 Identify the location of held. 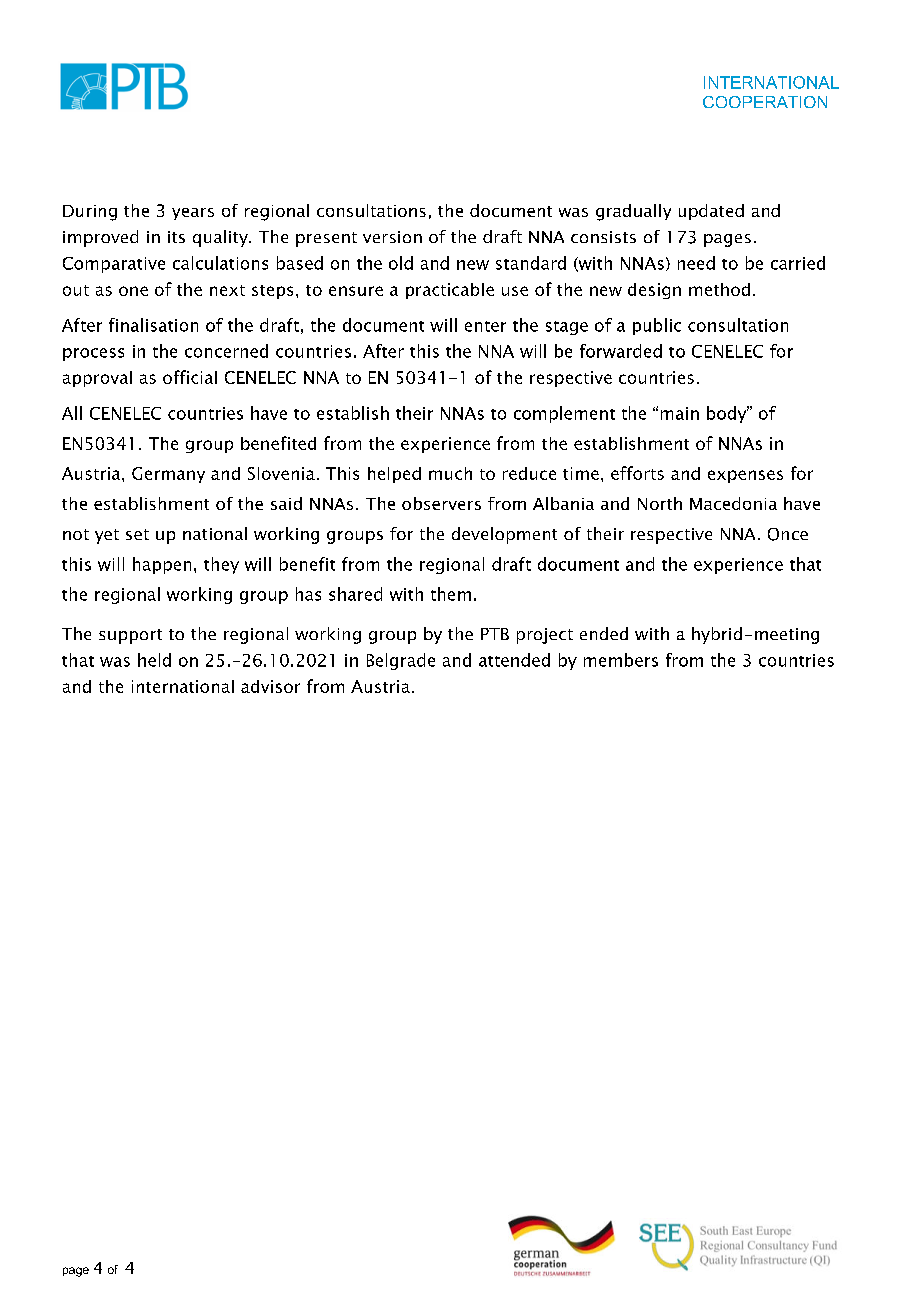
(154, 660).
